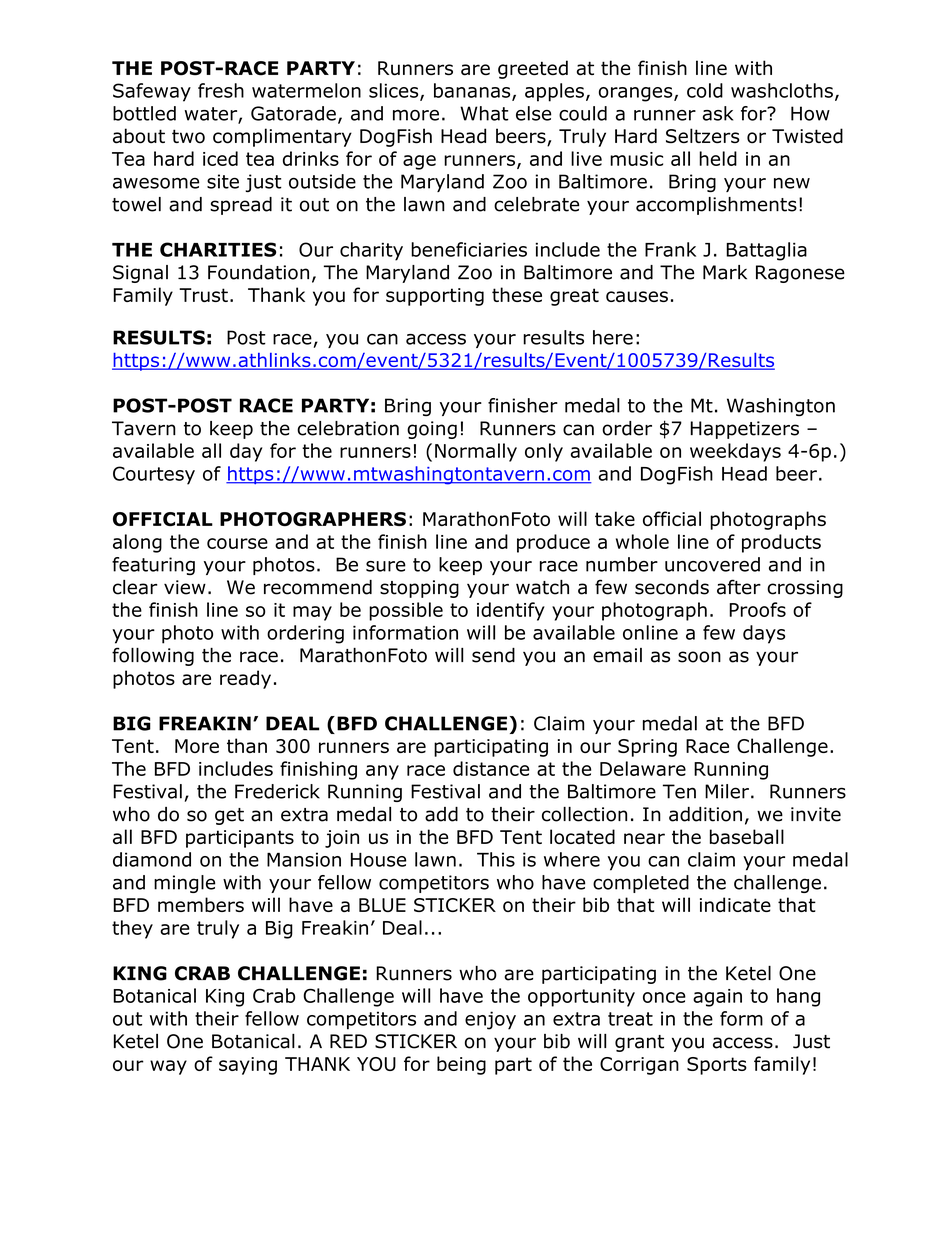 Image resolution: width=952 pixels, height=1233 pixels. I want to click on supporting, so click(435, 297).
